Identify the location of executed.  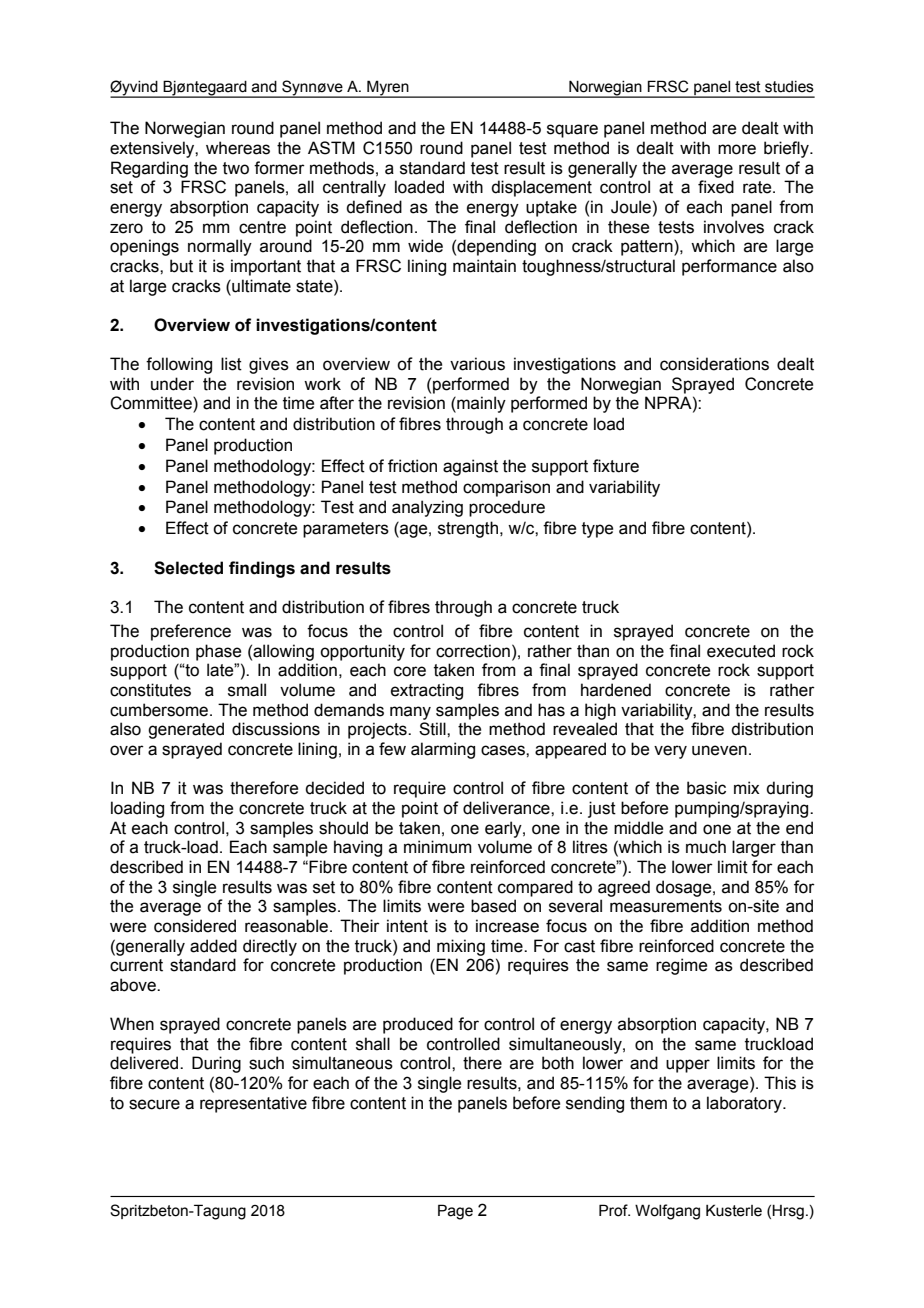
(741, 651).
